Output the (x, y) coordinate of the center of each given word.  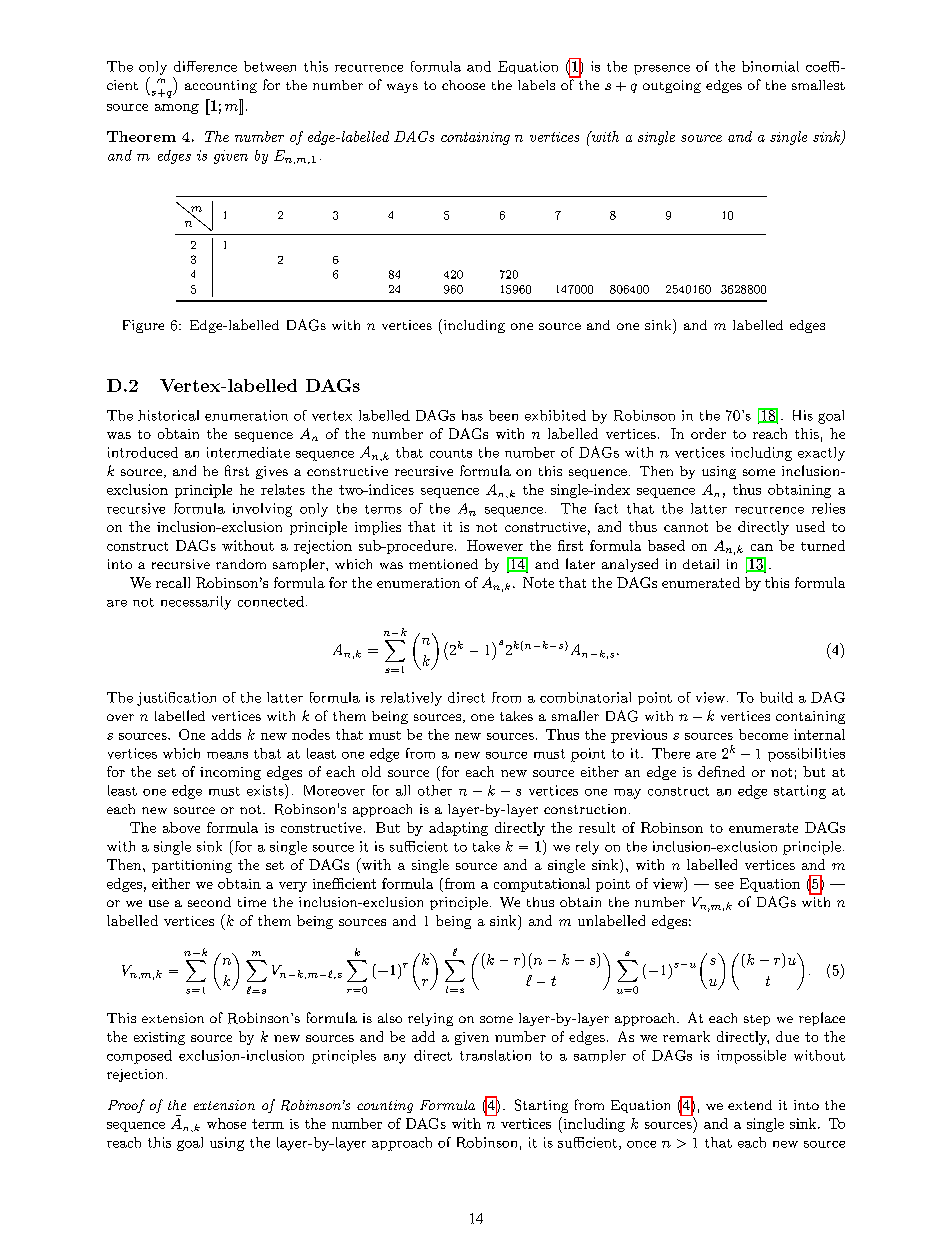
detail (701, 564)
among (177, 109)
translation (495, 1055)
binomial (770, 66)
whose (226, 1123)
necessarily (196, 603)
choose (463, 85)
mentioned (443, 564)
